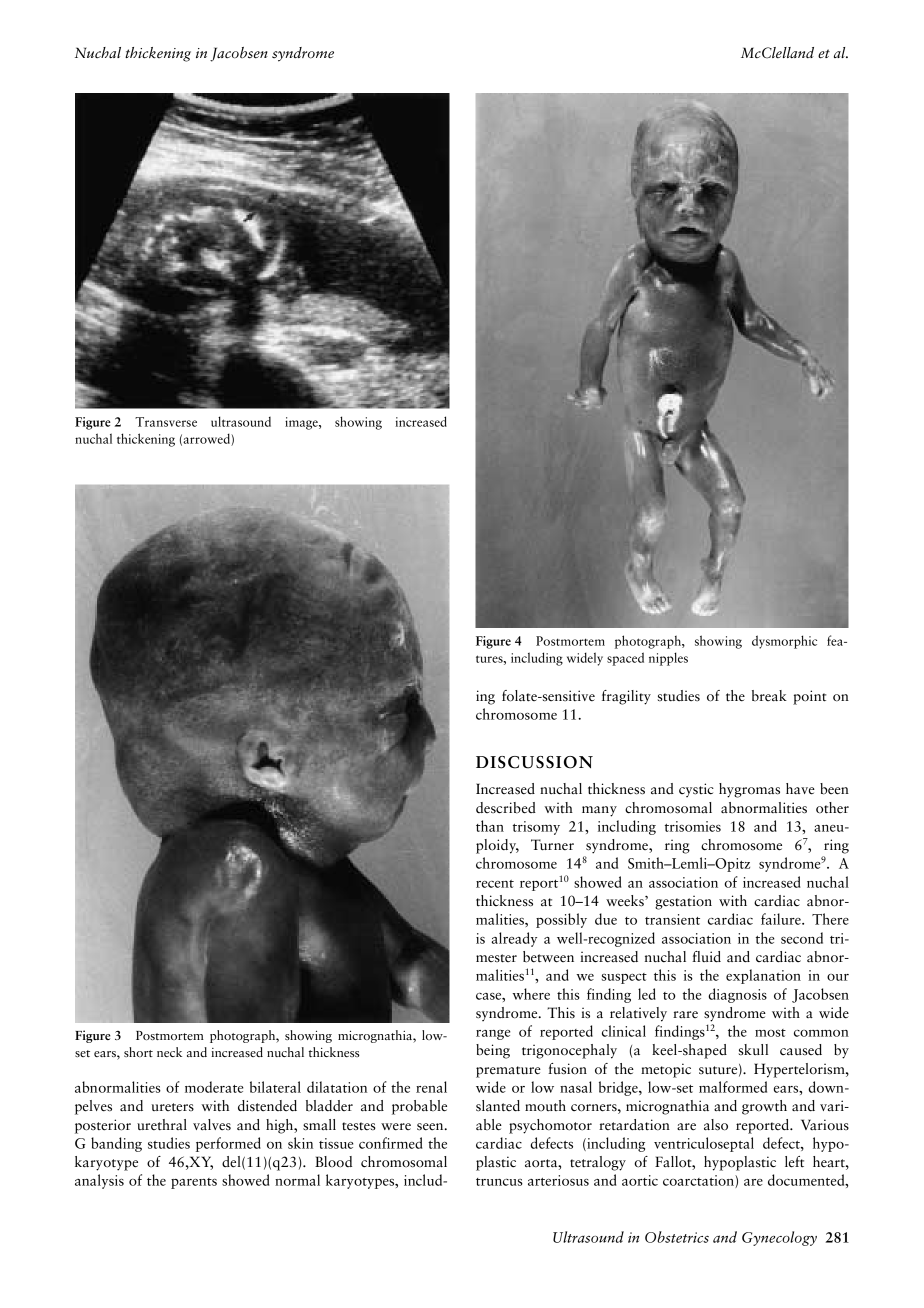 The width and height of the page is (924, 1308). What do you see at coordinates (784, 642) in the page?
I see `dysmorphic` at bounding box center [784, 642].
